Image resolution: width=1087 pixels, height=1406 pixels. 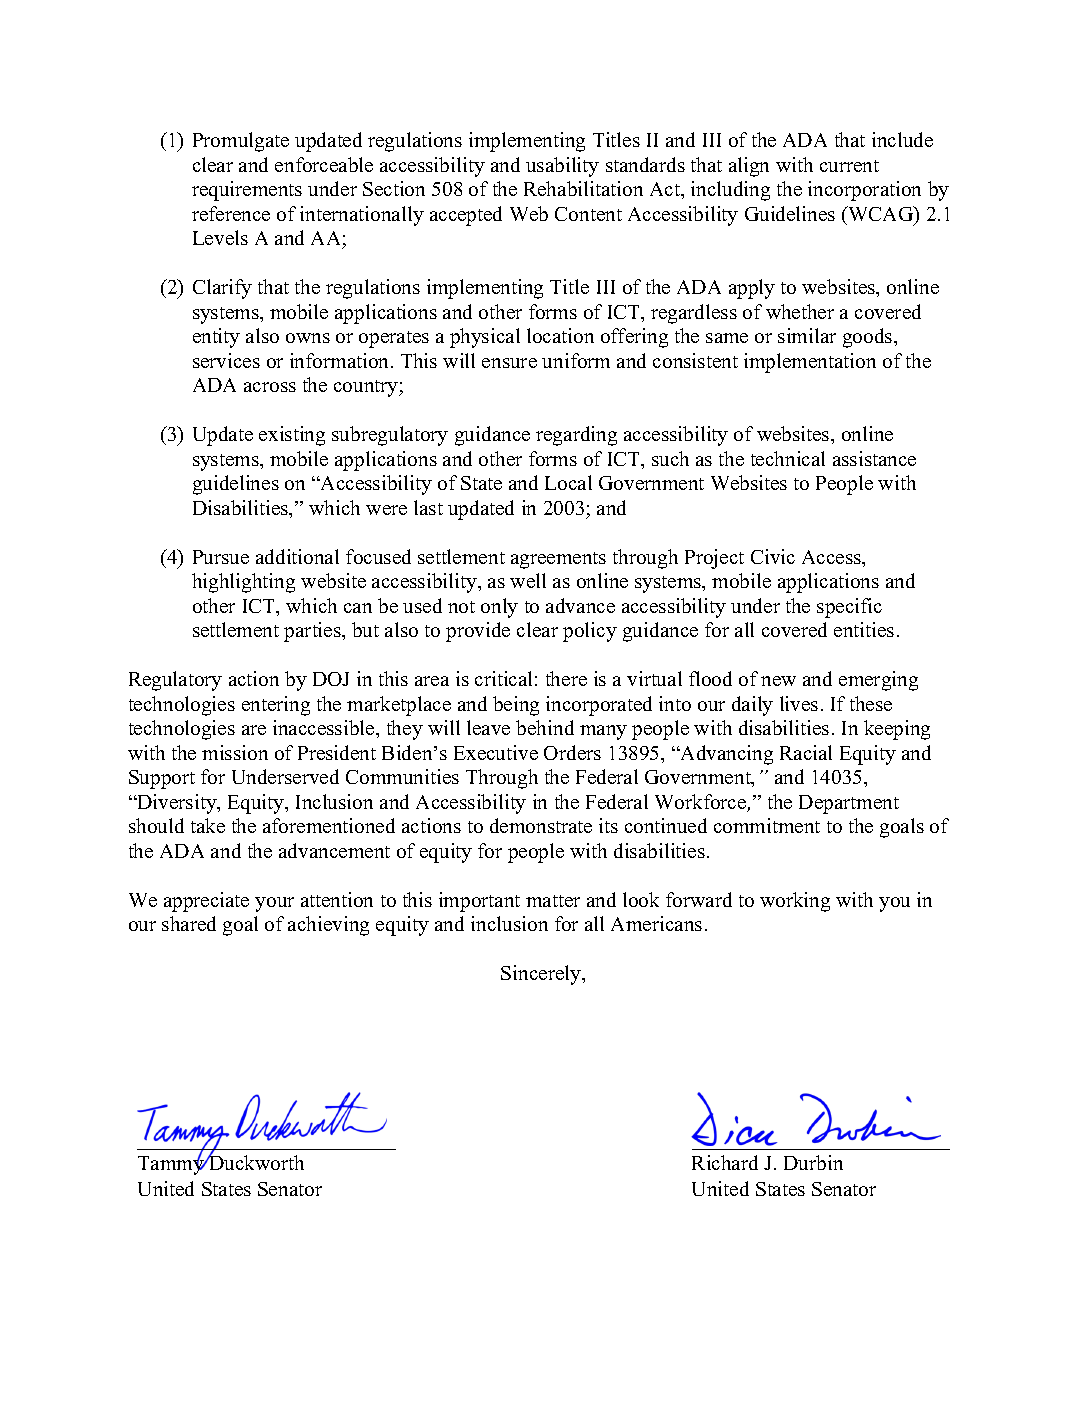 What do you see at coordinates (292, 436) in the screenshot?
I see `existing` at bounding box center [292, 436].
